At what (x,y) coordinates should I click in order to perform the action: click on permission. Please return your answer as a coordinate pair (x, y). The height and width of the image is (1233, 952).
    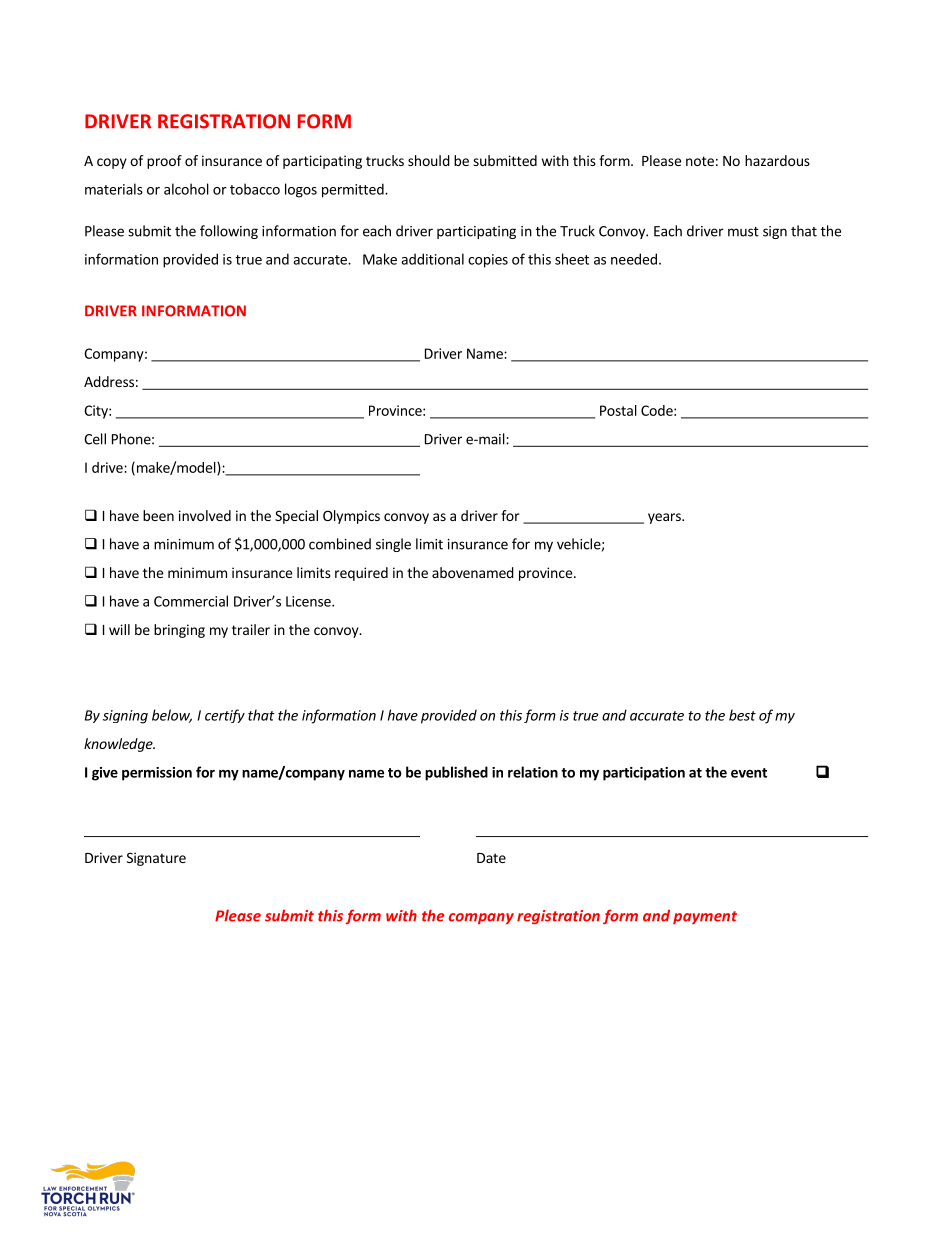
    Looking at the image, I should click on (157, 774).
